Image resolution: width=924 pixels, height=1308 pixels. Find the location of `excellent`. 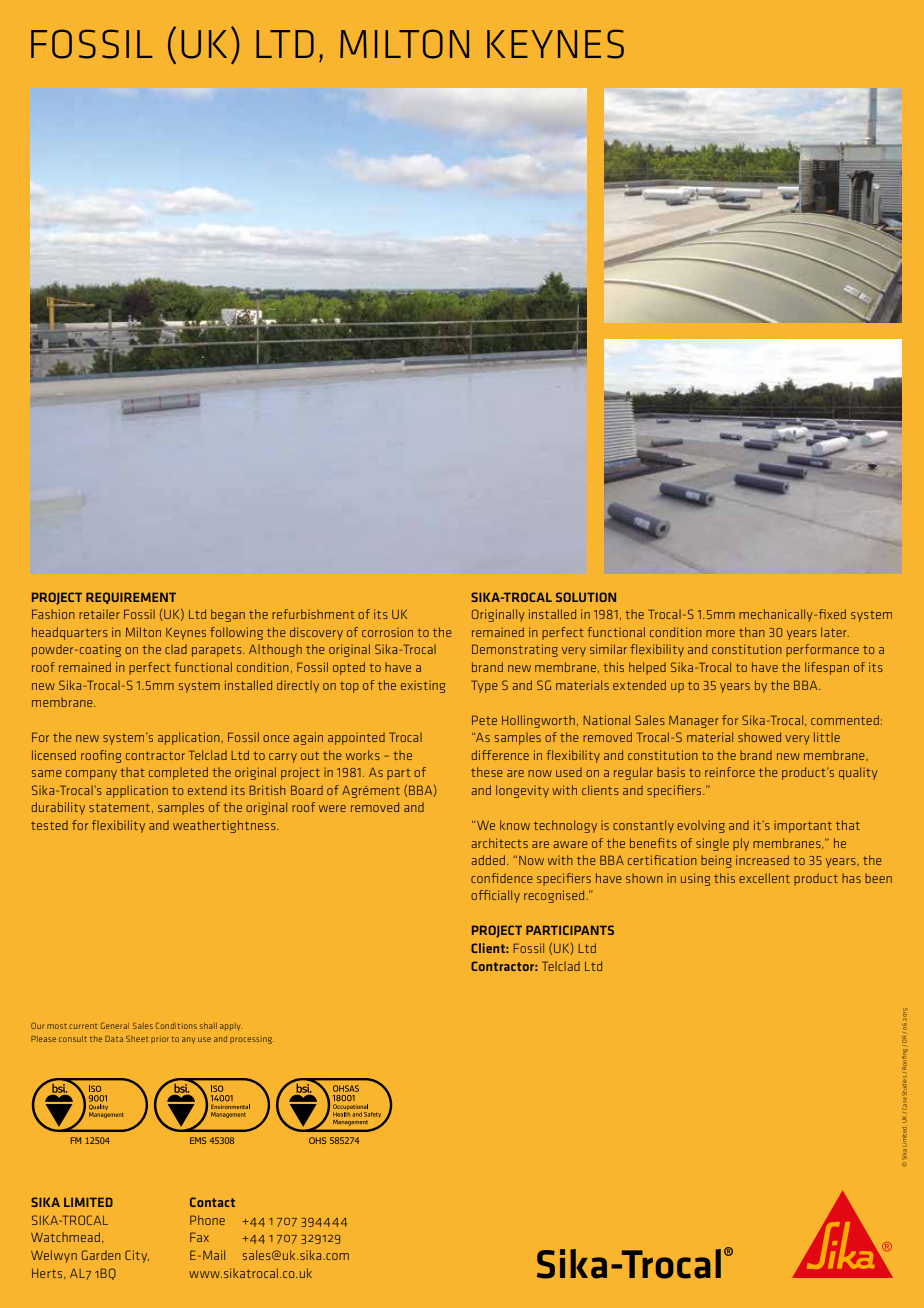

excellent is located at coordinates (764, 878).
